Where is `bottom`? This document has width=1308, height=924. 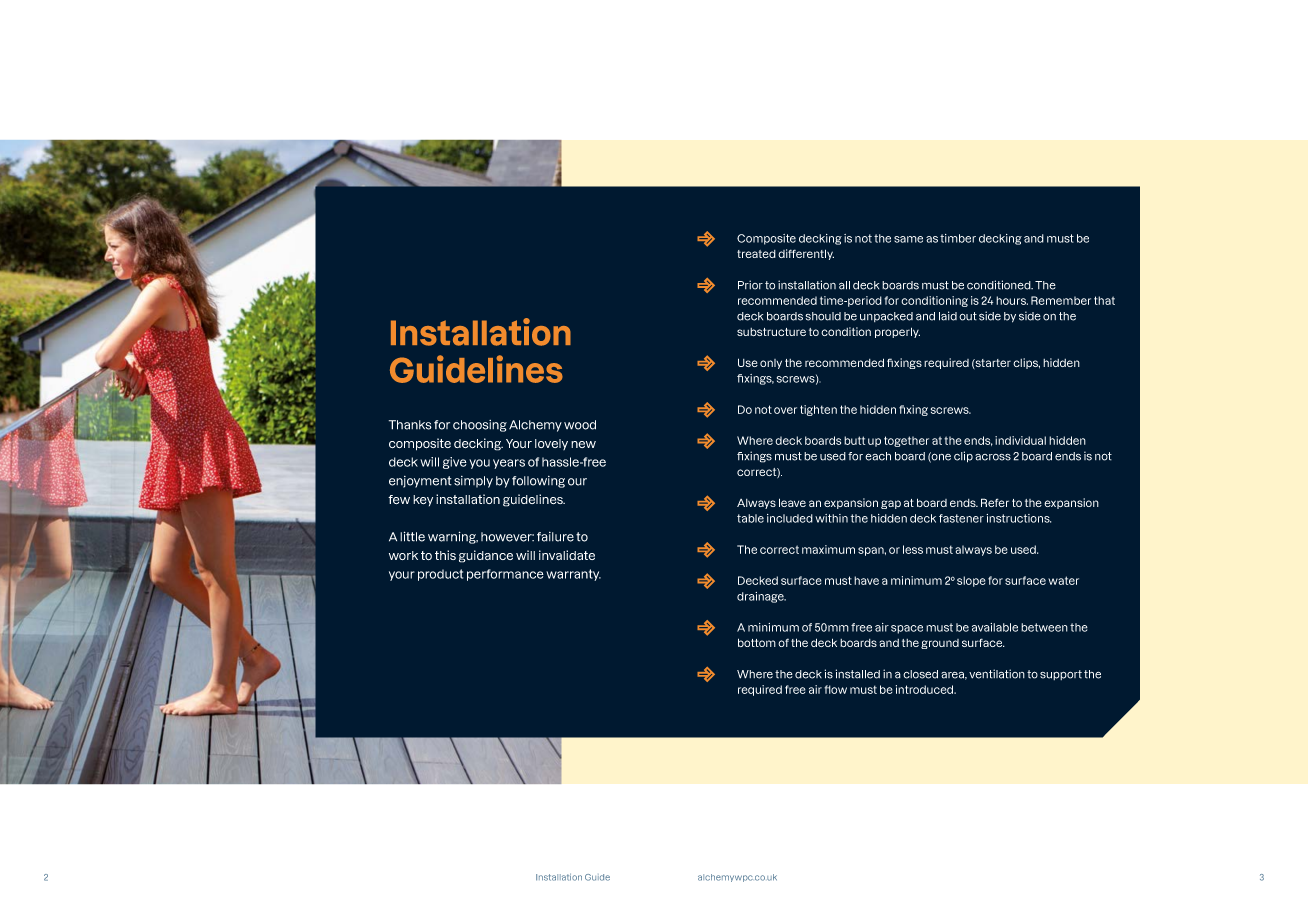
bottom is located at coordinates (757, 642).
